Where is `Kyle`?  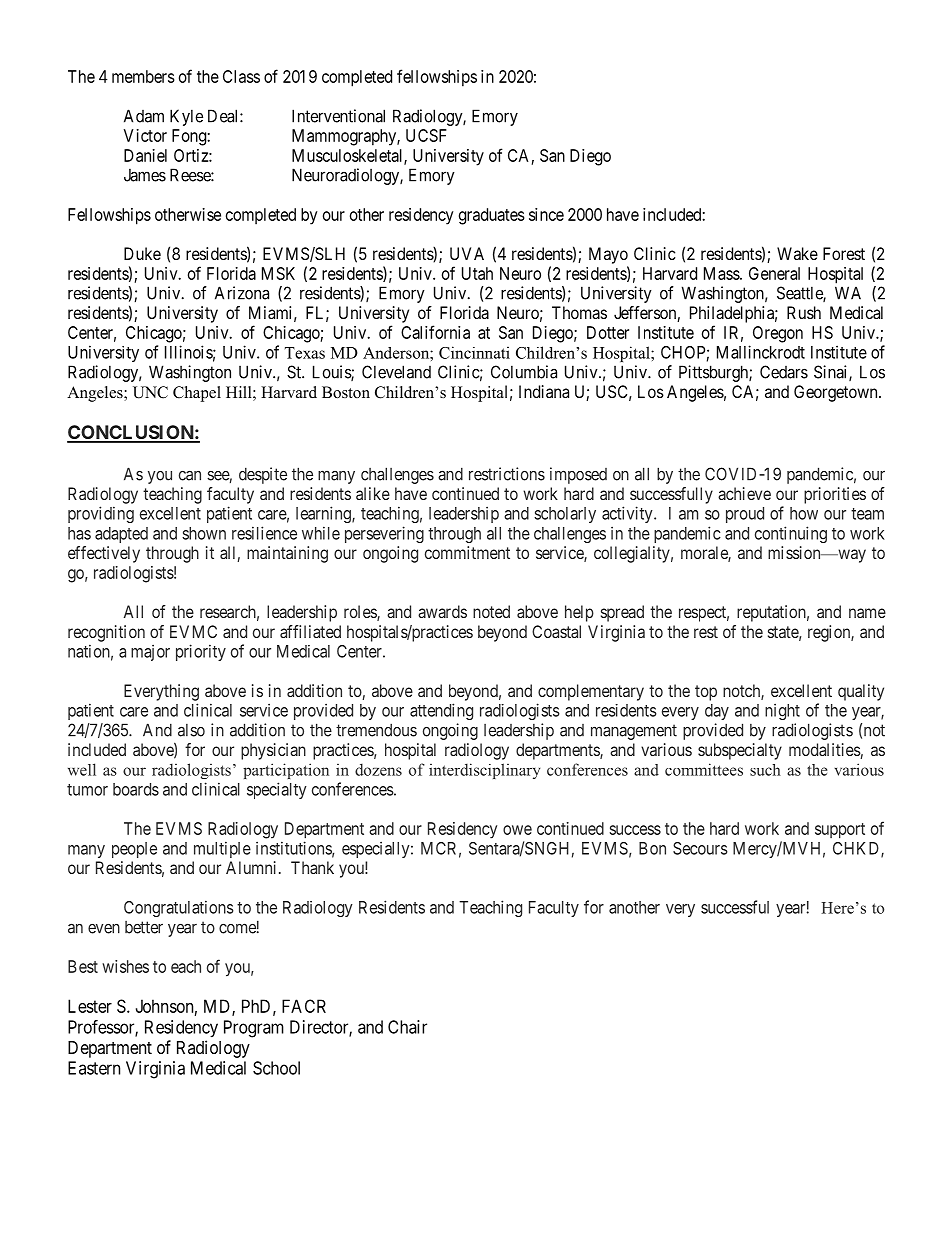
Kyle is located at coordinates (186, 117).
